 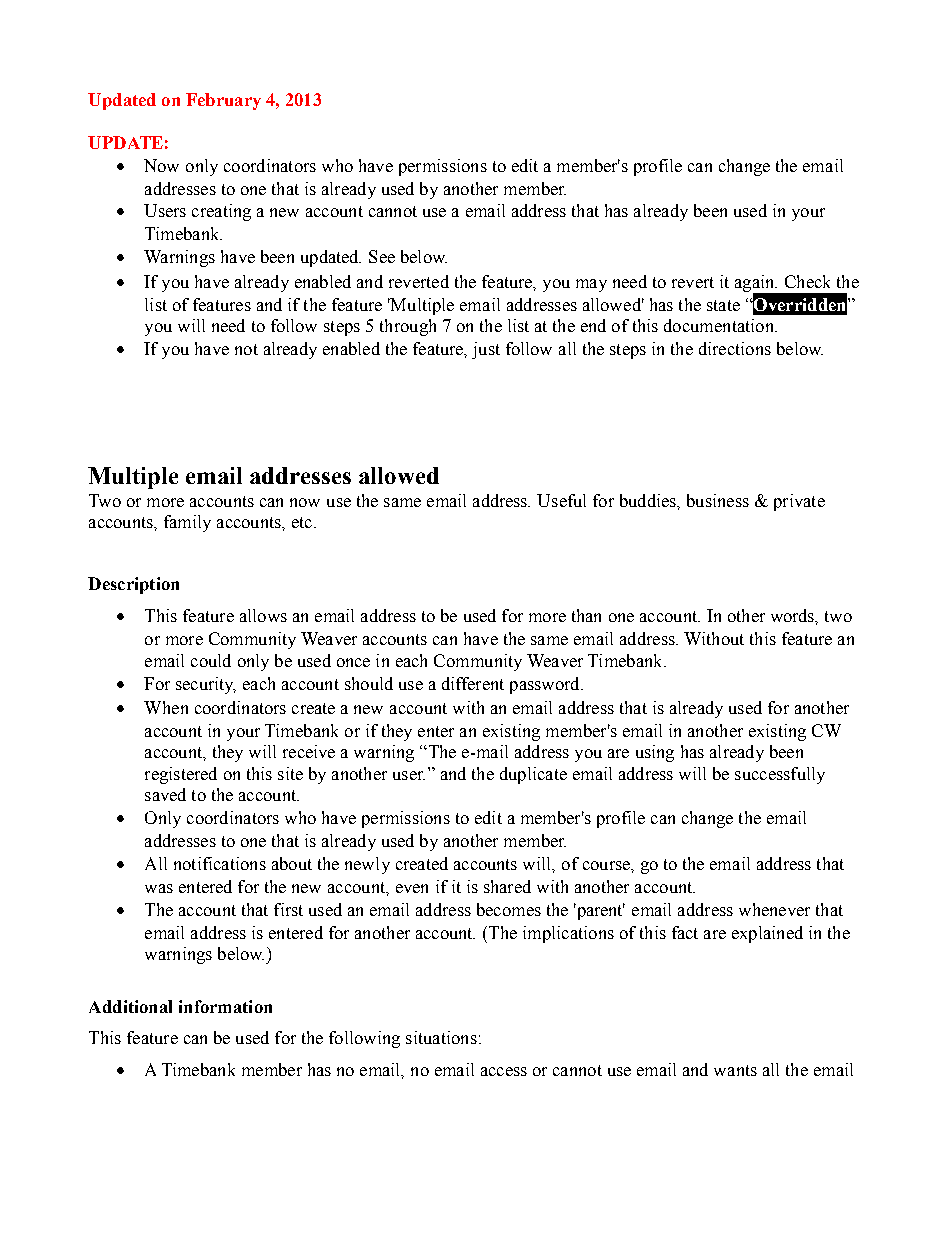 I want to click on February, so click(x=223, y=101).
